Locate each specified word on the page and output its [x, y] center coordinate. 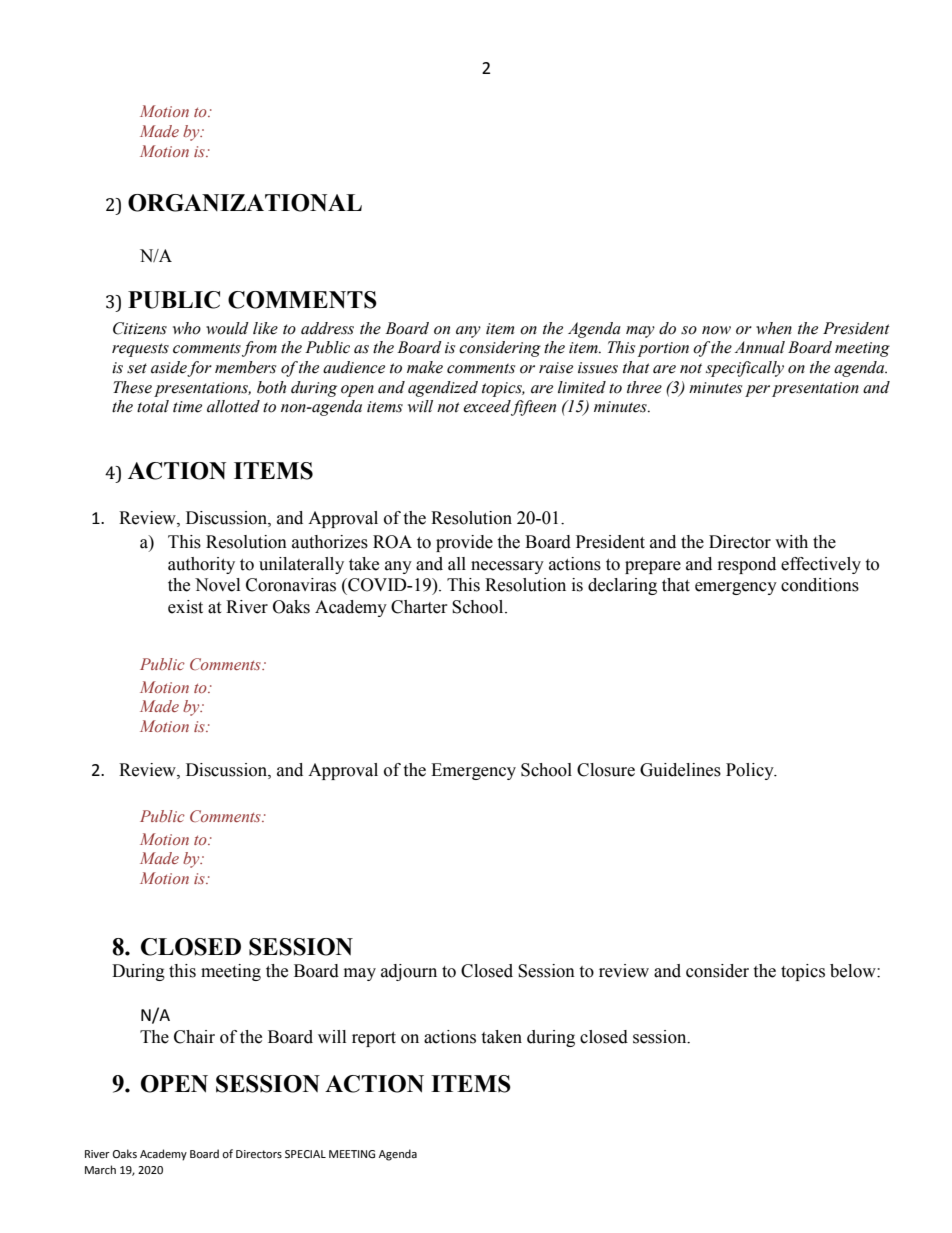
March [100, 1169]
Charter [419, 607]
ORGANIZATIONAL [245, 203]
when [774, 328]
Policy [751, 771]
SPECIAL [305, 1154]
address [327, 328]
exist [185, 607]
